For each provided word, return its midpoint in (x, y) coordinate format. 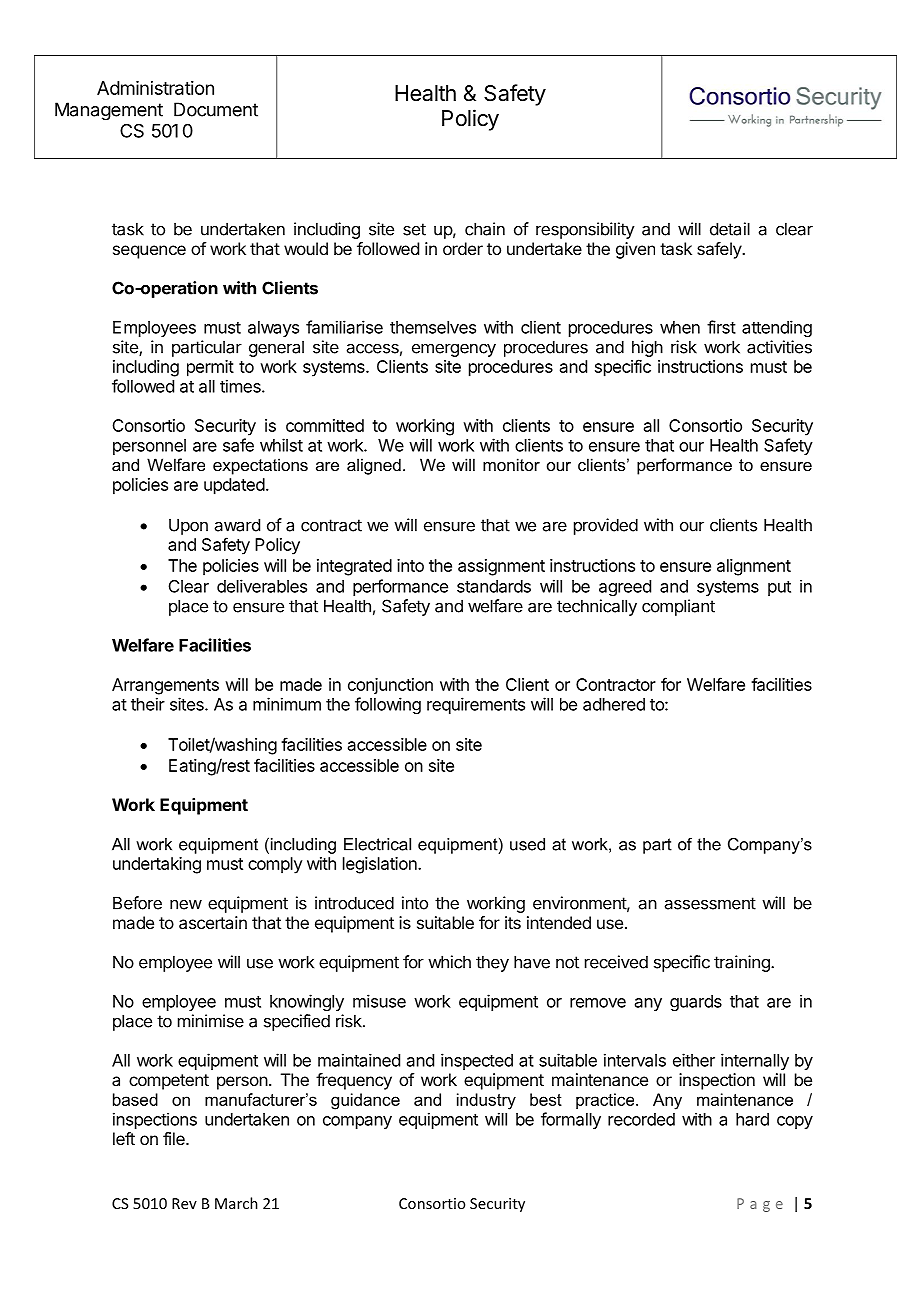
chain (485, 229)
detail (730, 229)
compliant (678, 607)
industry (486, 1101)
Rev (184, 1203)
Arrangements (165, 686)
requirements (476, 705)
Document (216, 109)
